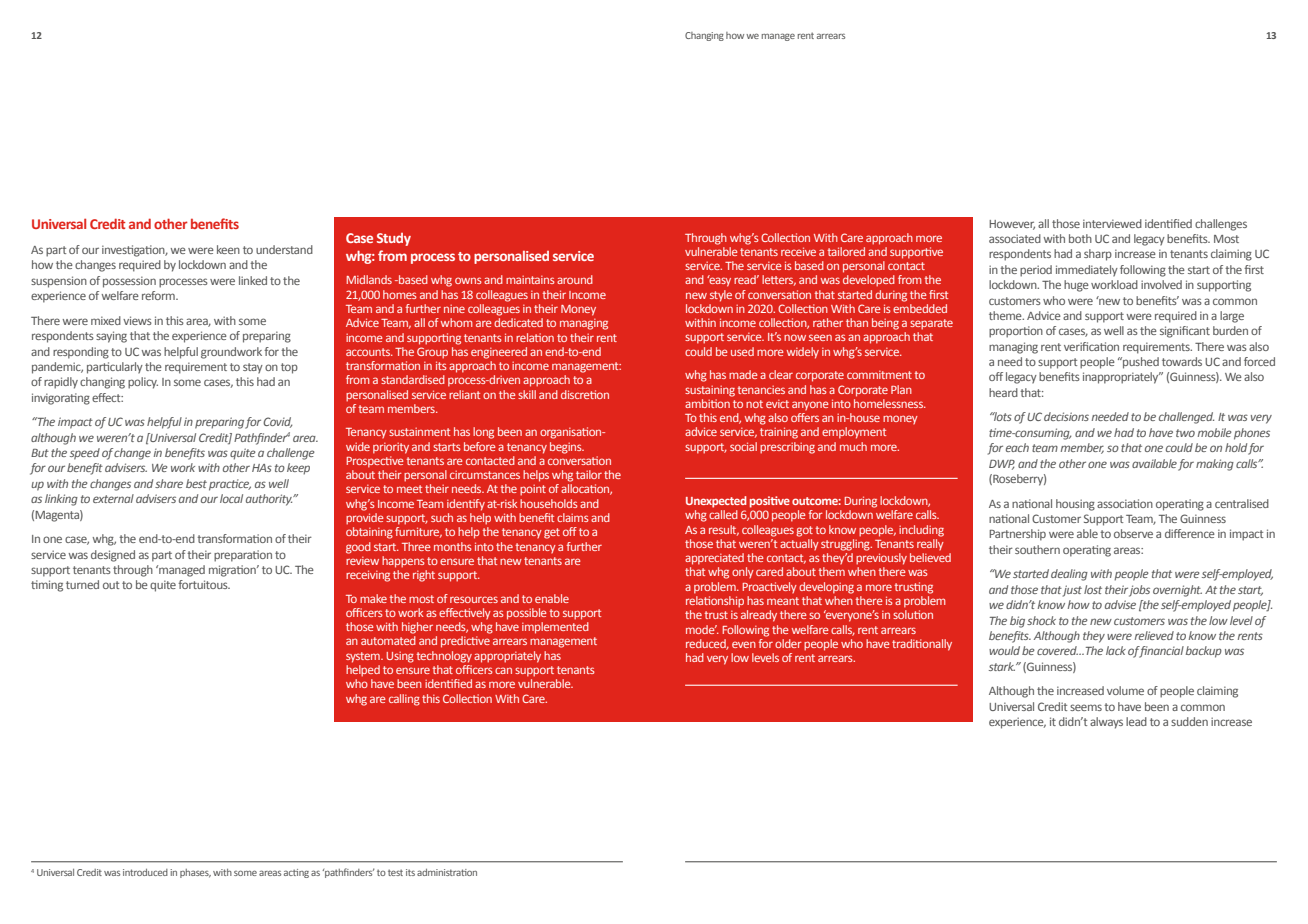 This screenshot has width=1308, height=924. Describe the element at coordinates (1116, 650) in the screenshot. I see `lack` at that location.
